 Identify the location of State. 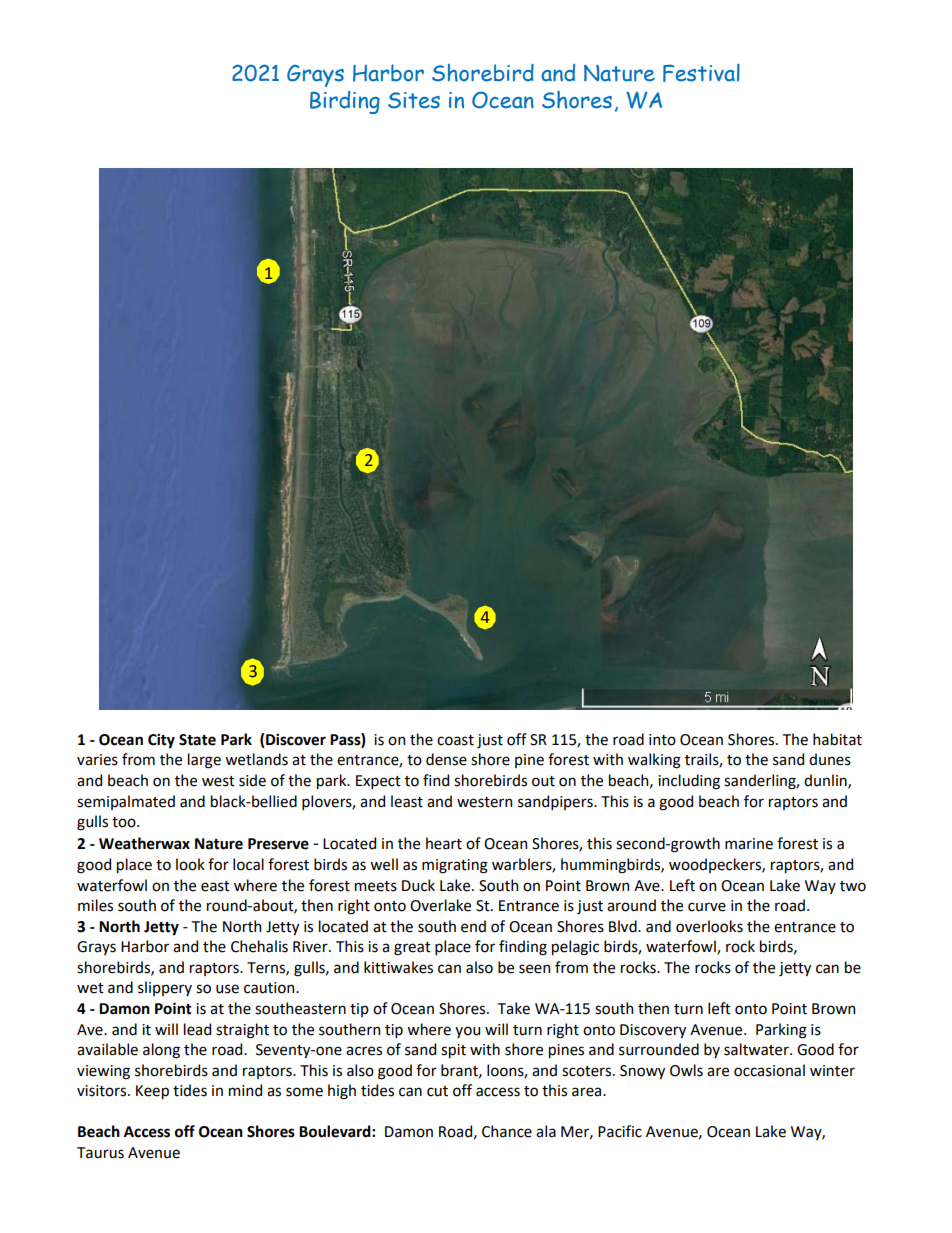
(197, 740).
